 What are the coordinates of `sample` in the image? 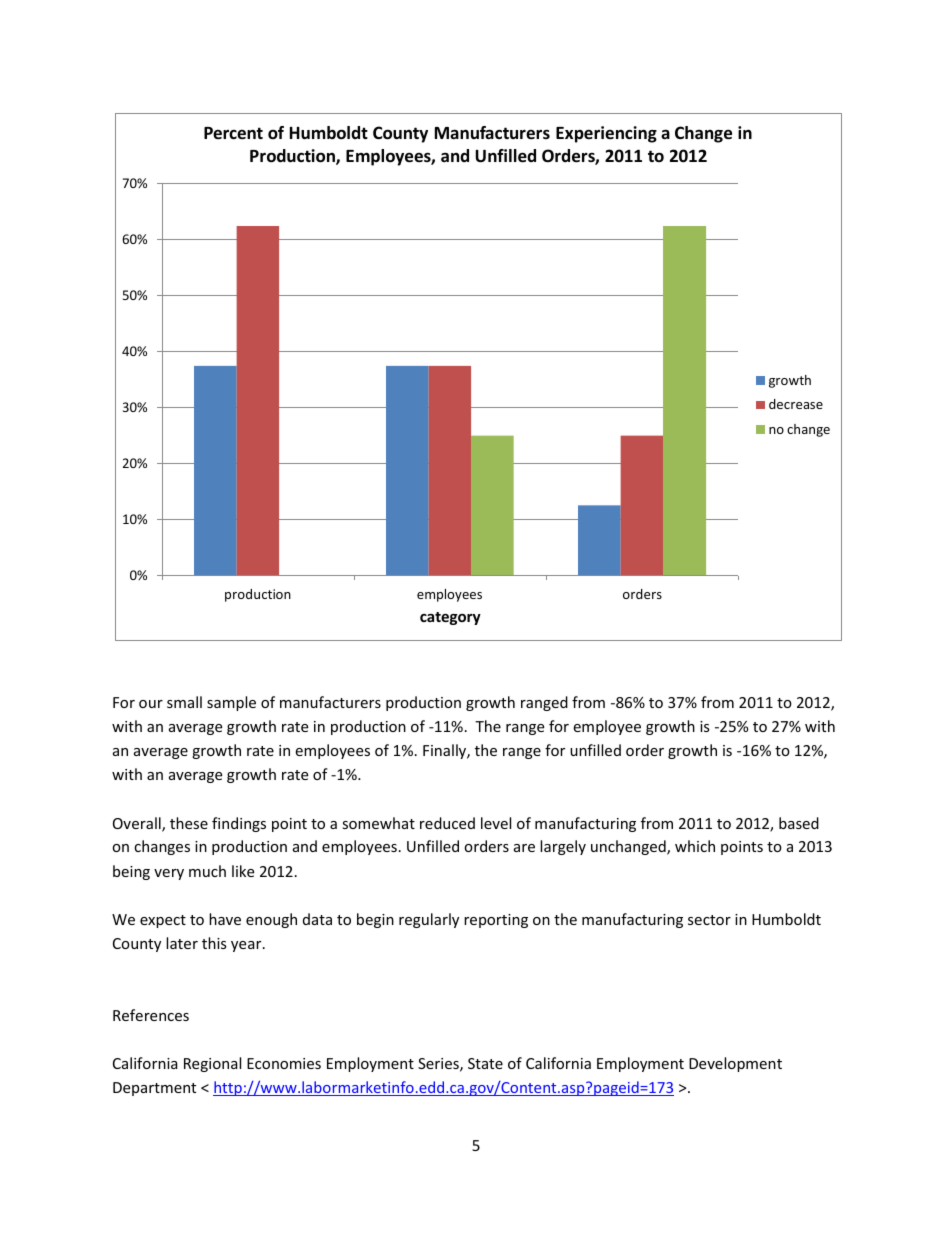 It's located at (231, 703).
